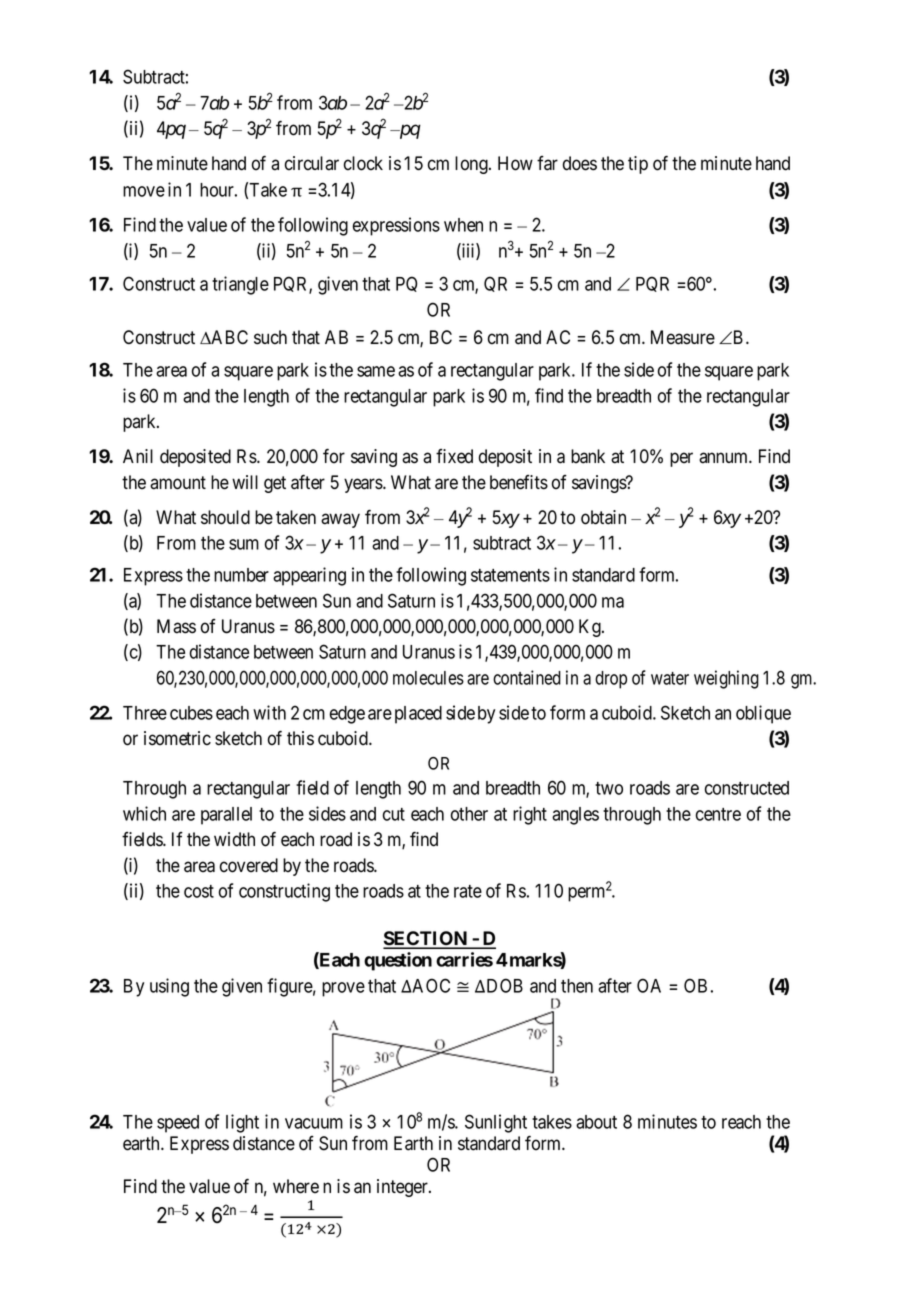 This screenshot has width=924, height=1307. What do you see at coordinates (178, 1124) in the screenshot?
I see `speed` at bounding box center [178, 1124].
